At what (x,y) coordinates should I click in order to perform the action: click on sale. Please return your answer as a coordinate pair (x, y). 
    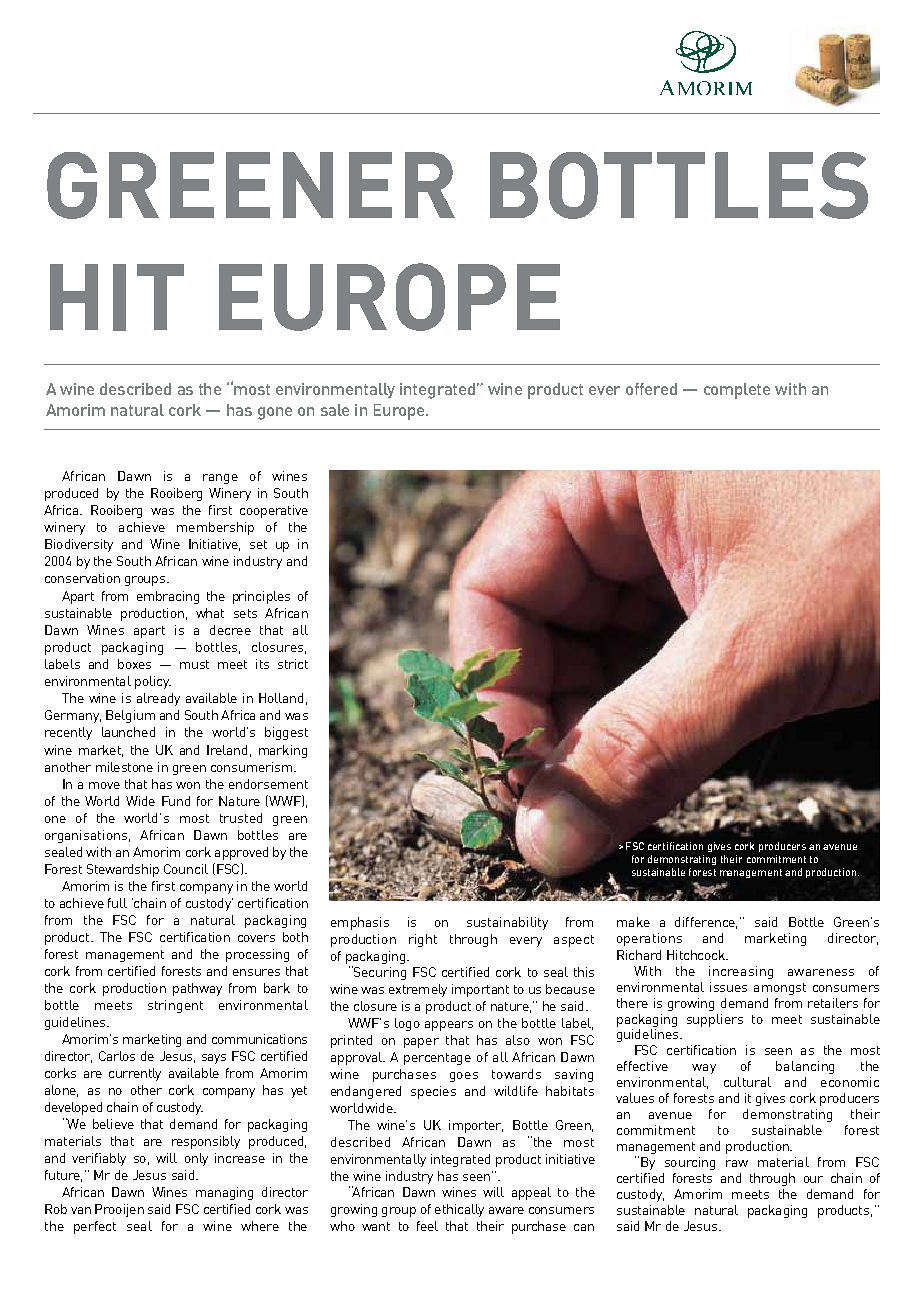
    Looking at the image, I should click on (335, 410).
